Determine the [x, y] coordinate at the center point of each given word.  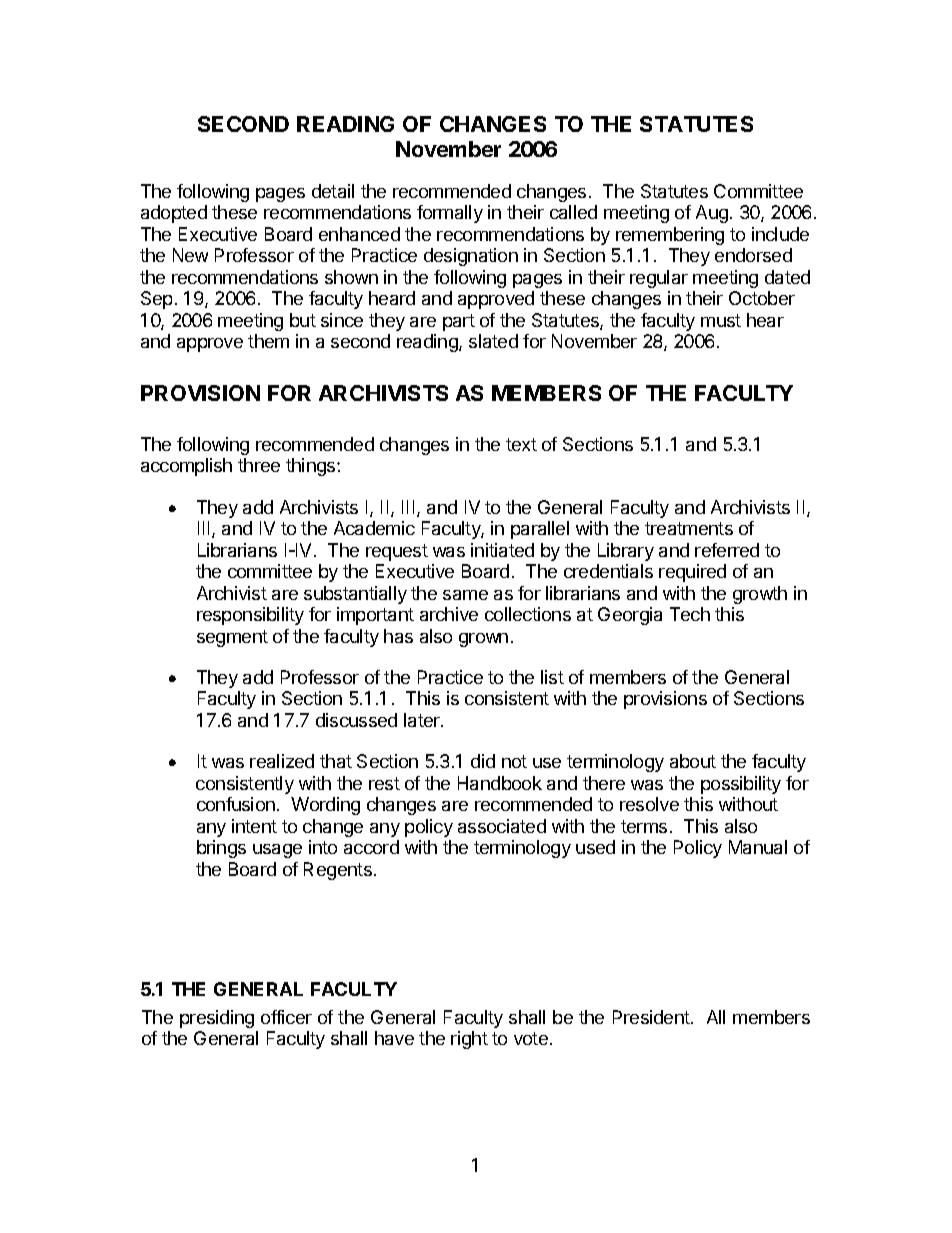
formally [450, 214]
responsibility [250, 616]
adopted [174, 214]
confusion [236, 804]
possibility [741, 785]
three [259, 465]
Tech [690, 614]
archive [449, 614]
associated [502, 826]
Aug [712, 214]
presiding [217, 1019]
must [721, 320]
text [521, 444]
